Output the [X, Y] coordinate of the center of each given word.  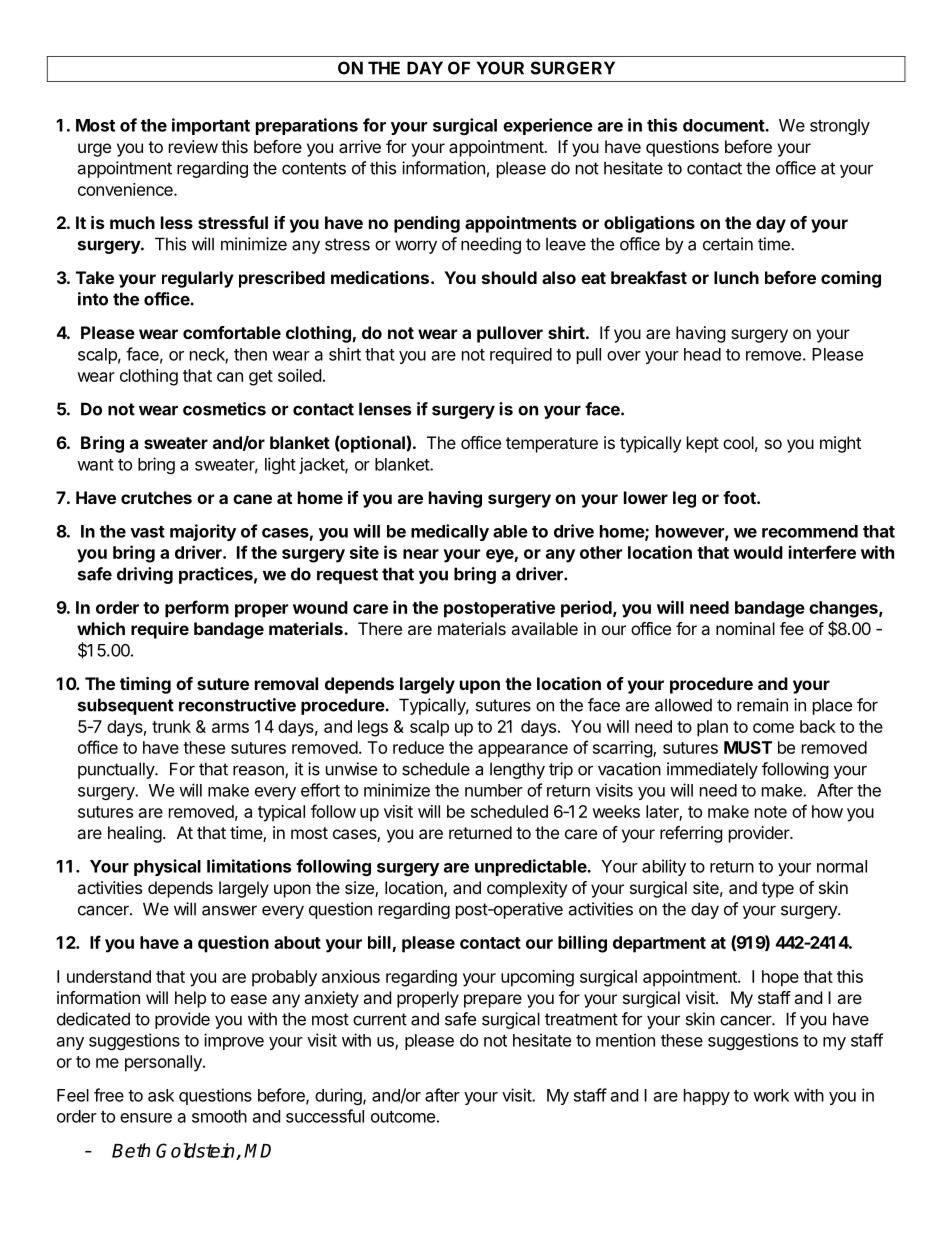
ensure [146, 1118]
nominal [745, 628]
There [380, 628]
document [724, 125]
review [193, 146]
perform [197, 609]
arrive [360, 146]
